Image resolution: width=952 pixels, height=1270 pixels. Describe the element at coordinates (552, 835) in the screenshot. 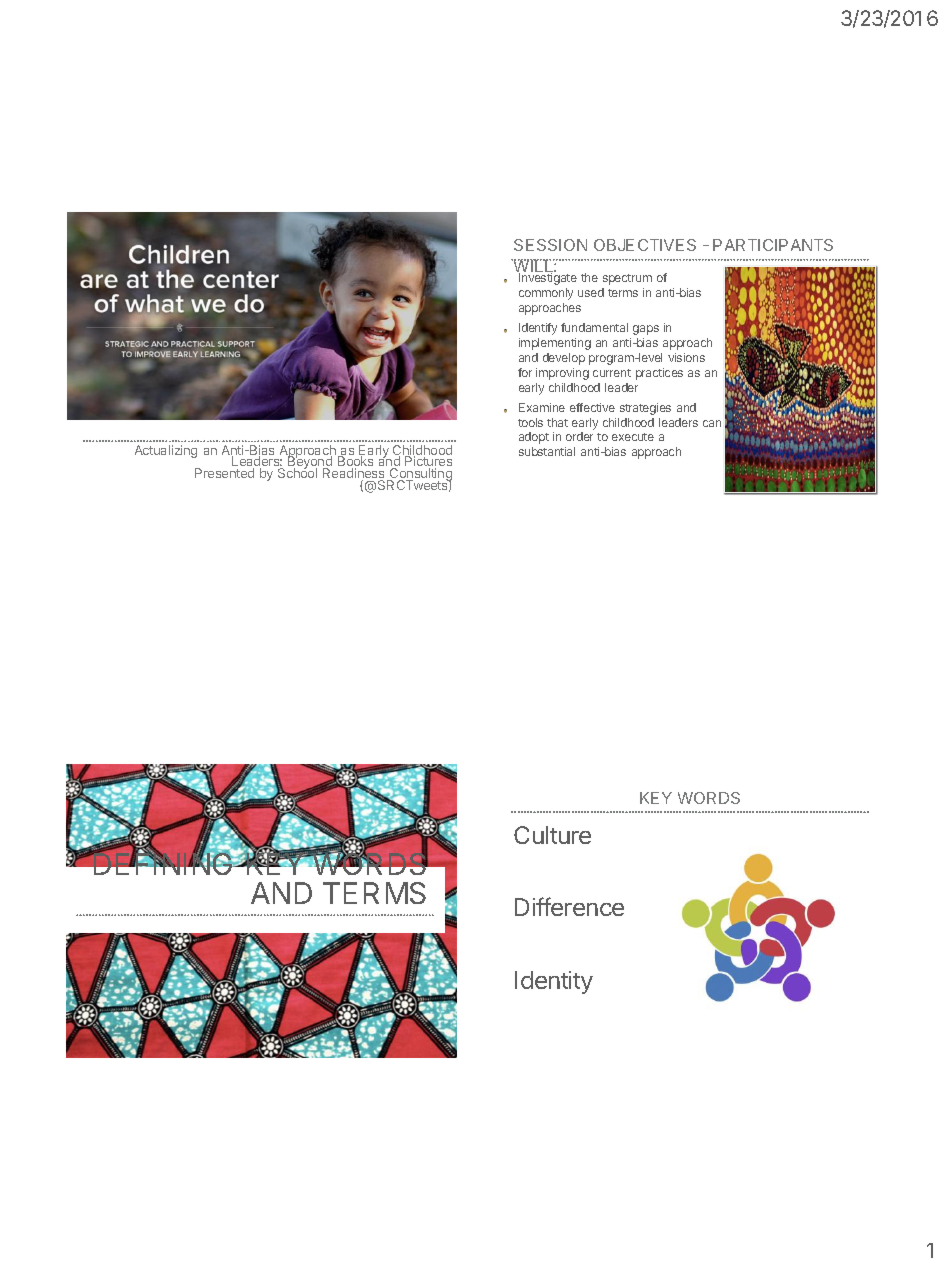

I see `Culture` at that location.
